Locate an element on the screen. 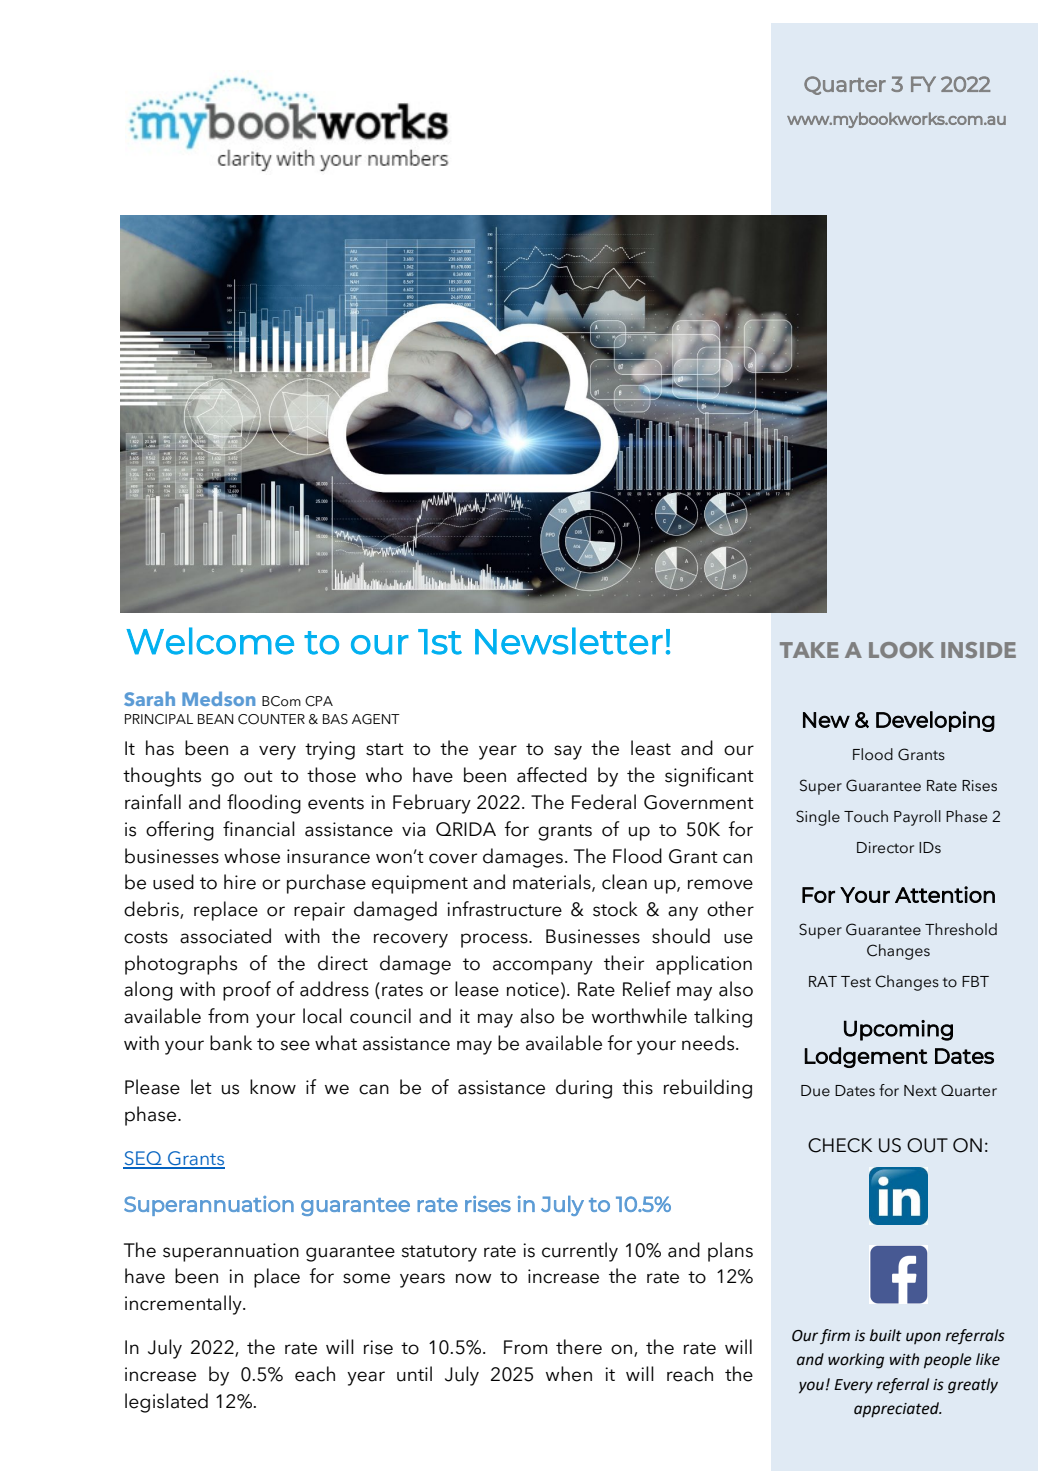 This screenshot has height=1471, width=1040. legislated is located at coordinates (166, 1403).
